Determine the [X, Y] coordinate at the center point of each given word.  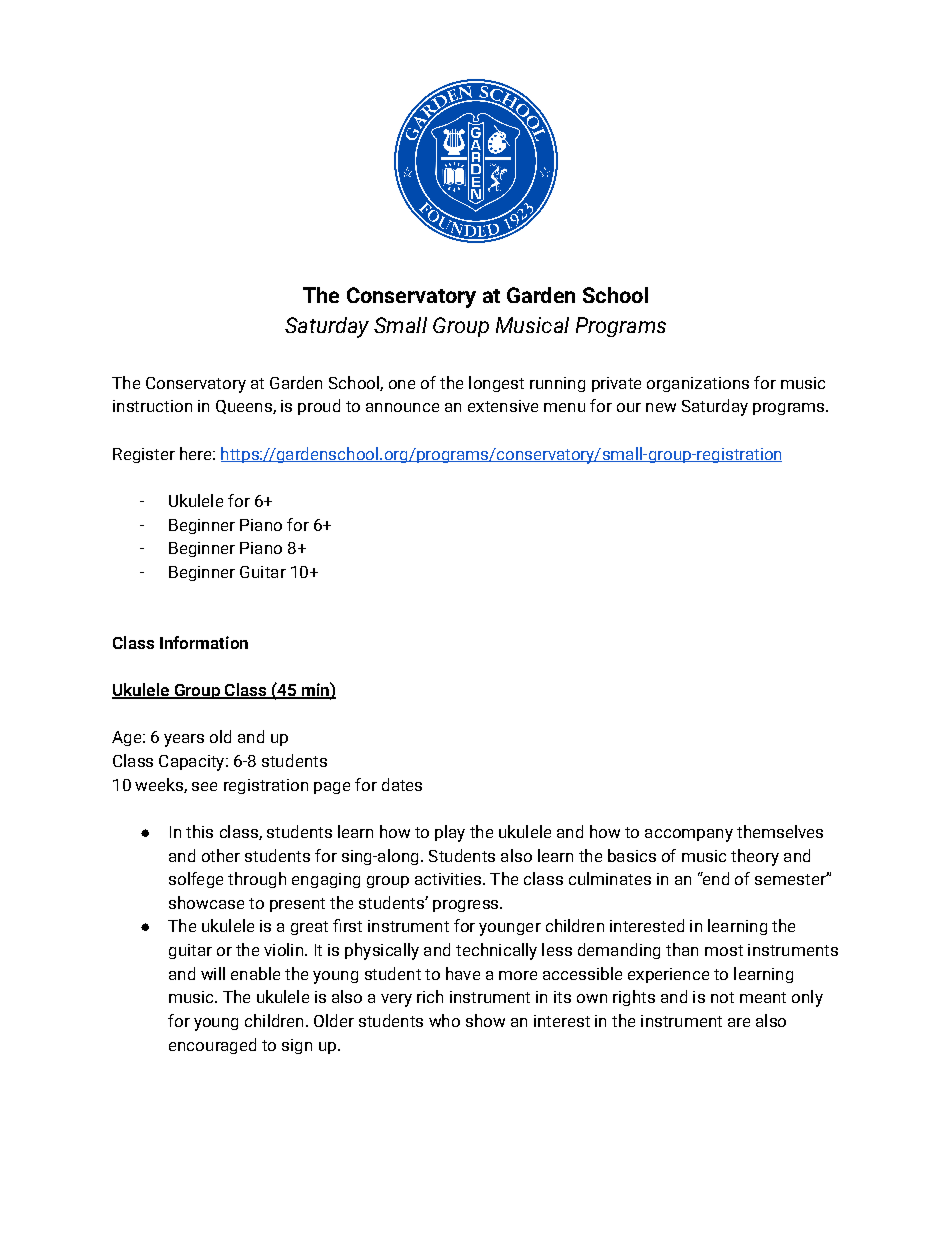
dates [402, 784]
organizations [698, 384]
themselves [780, 831]
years [184, 740]
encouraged [212, 1046]
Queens [245, 407]
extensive [503, 406]
